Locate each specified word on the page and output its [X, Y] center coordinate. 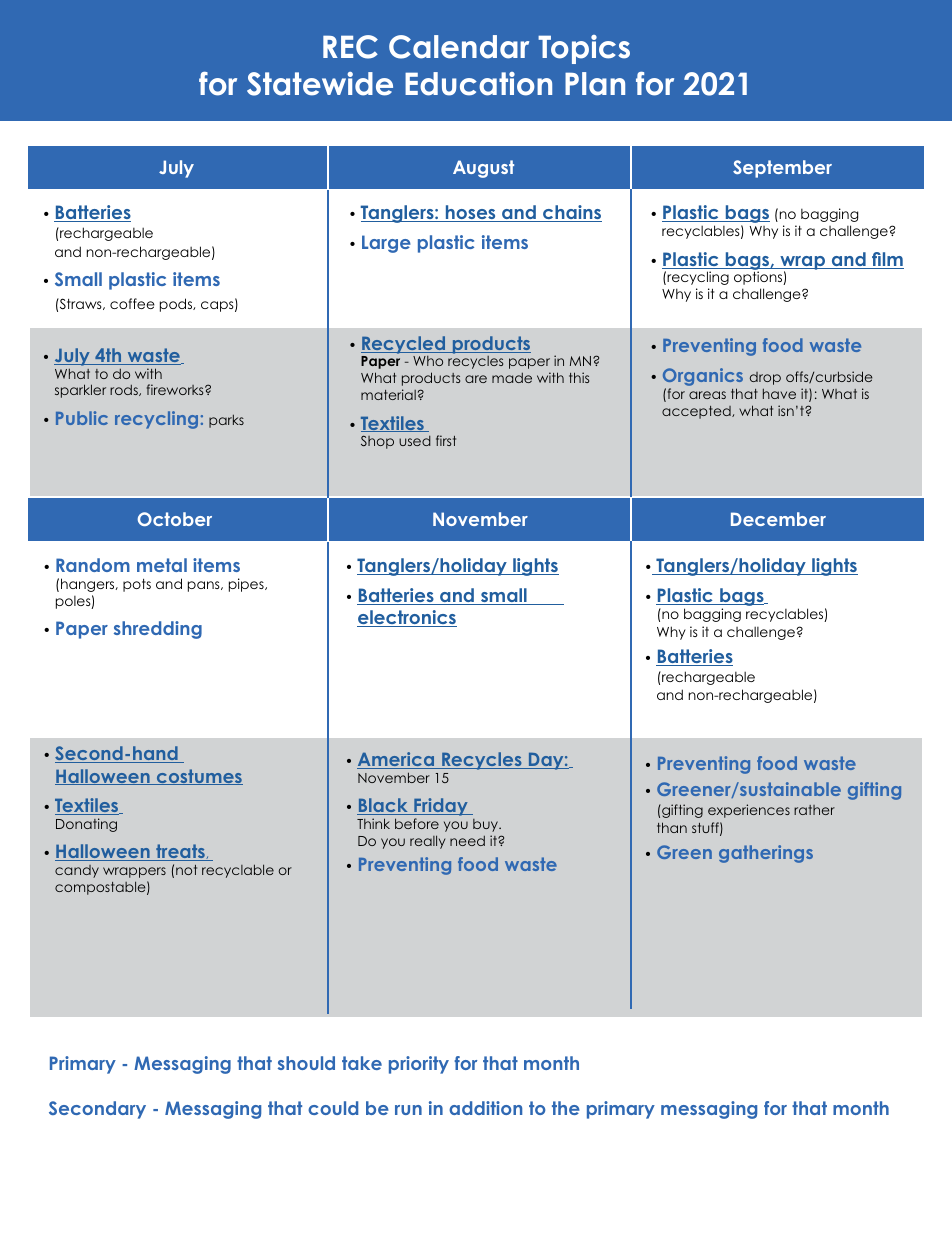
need [467, 840]
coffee [132, 303]
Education [478, 84]
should [306, 1063]
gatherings [766, 854]
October [174, 519]
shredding [158, 630]
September [782, 169]
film [887, 260]
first [446, 440]
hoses [470, 213]
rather [814, 810]
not [186, 870]
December [778, 519]
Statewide [320, 84]
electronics [407, 618]
